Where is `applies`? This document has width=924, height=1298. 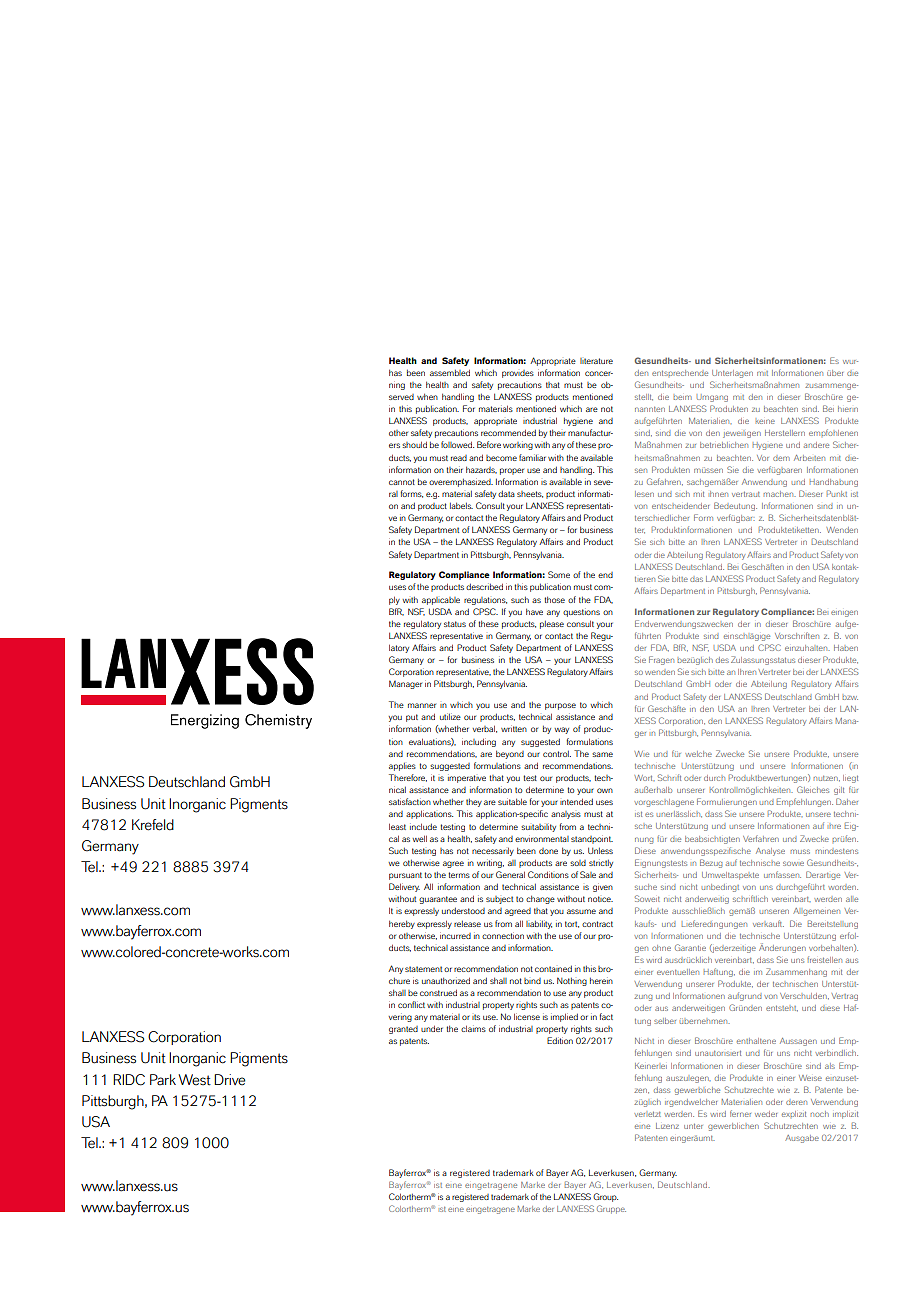
applies is located at coordinates (402, 766).
